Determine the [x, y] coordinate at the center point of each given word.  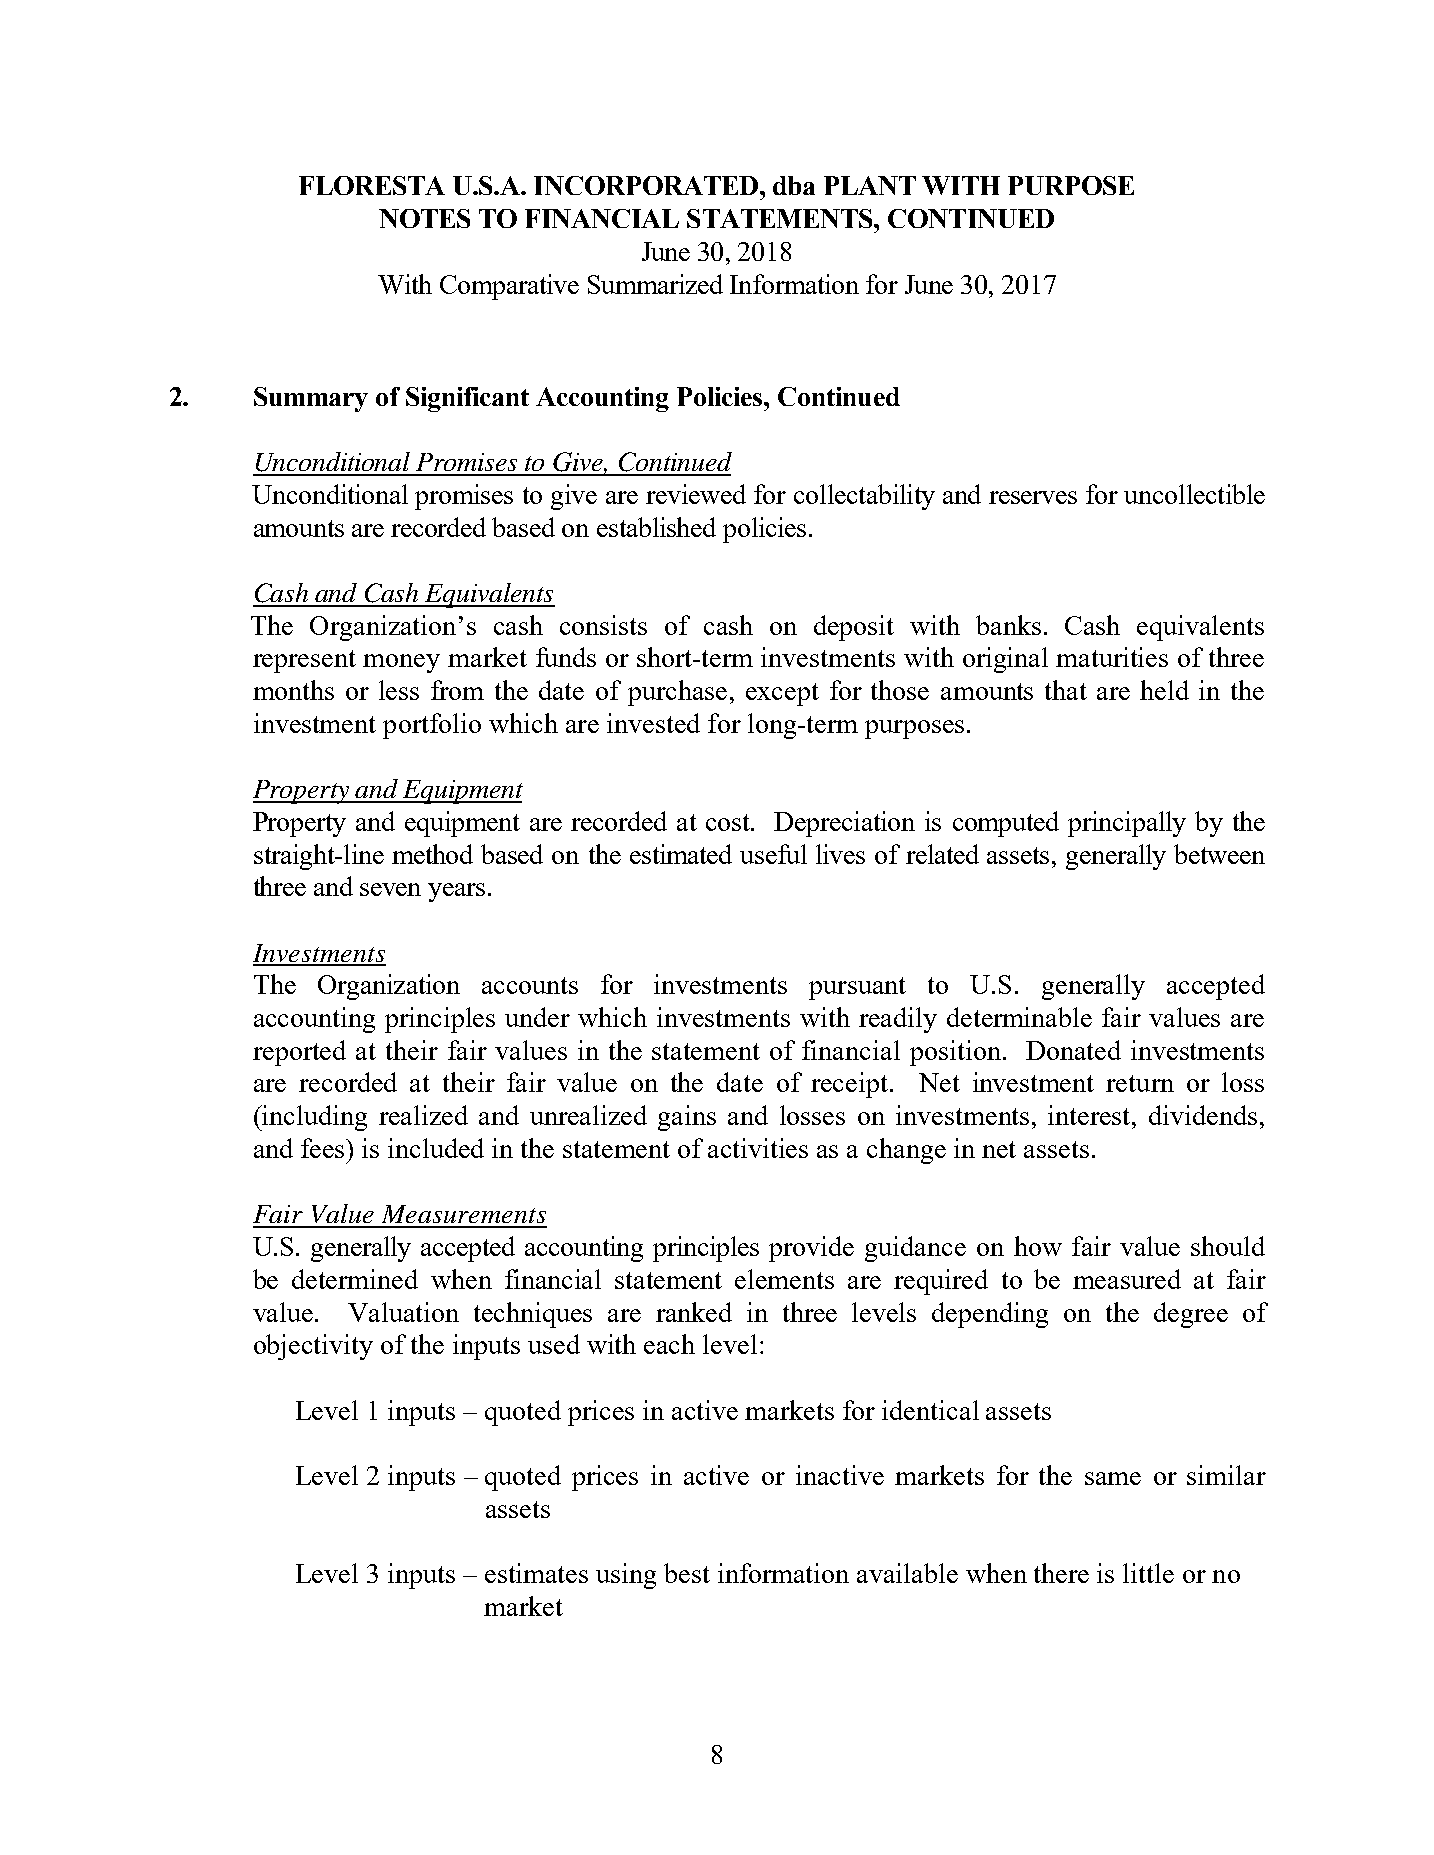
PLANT [870, 185]
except [782, 694]
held [1164, 690]
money [401, 663]
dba [794, 185]
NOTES [424, 218]
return [1140, 1083]
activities [758, 1148]
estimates [536, 1573]
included [436, 1148]
